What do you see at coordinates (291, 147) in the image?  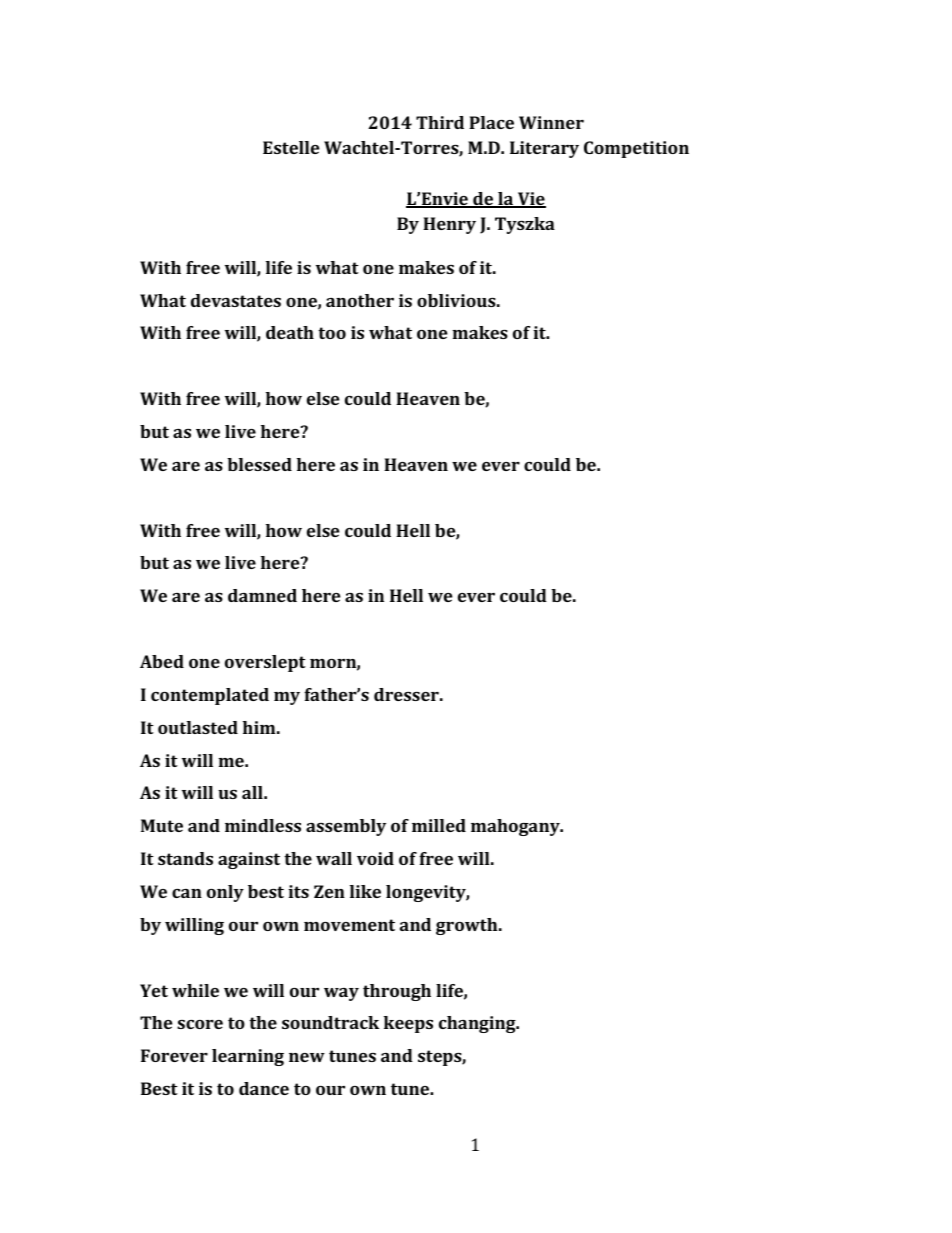 I see `Estelle` at bounding box center [291, 147].
